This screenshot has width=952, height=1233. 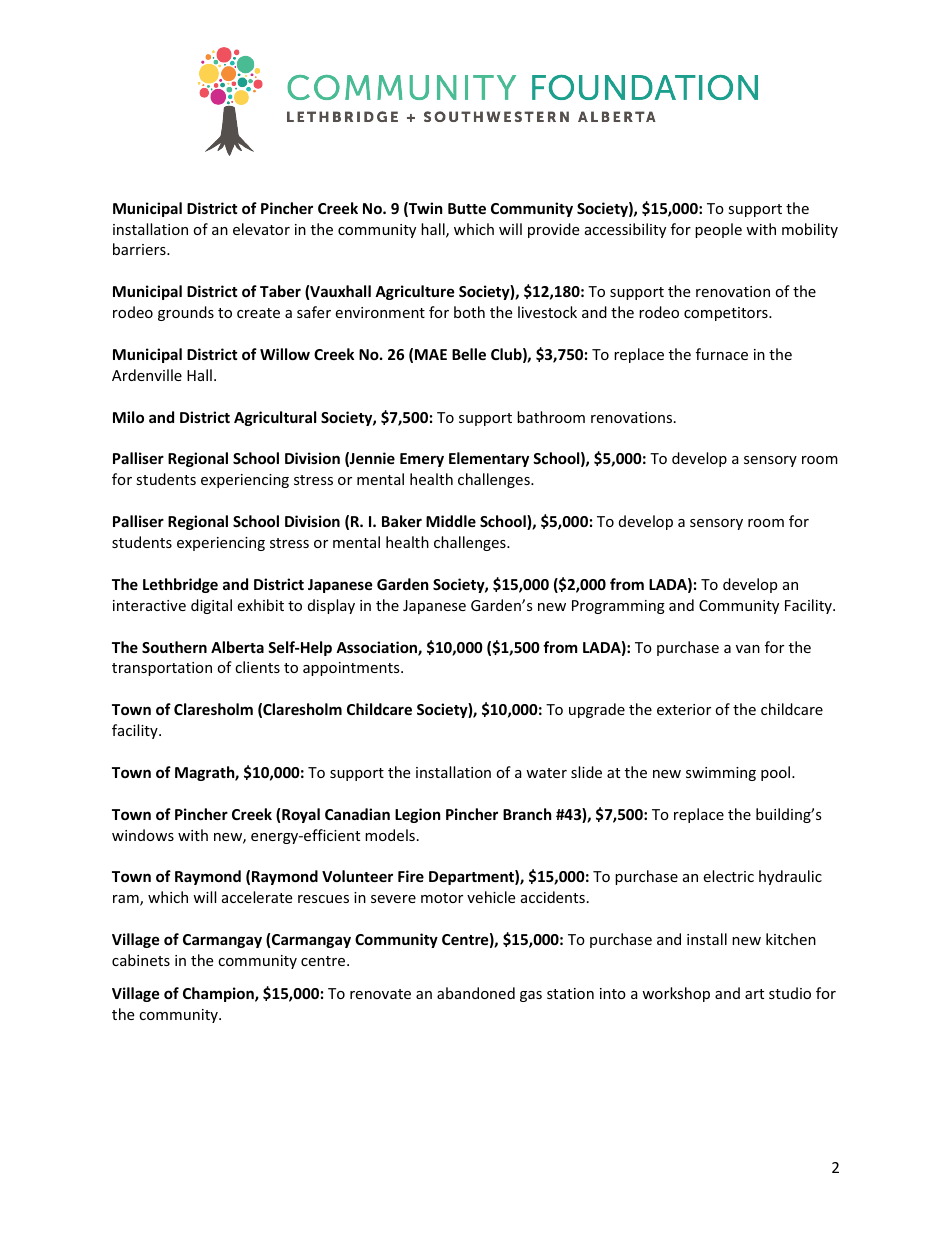 I want to click on competitors, so click(x=727, y=314).
